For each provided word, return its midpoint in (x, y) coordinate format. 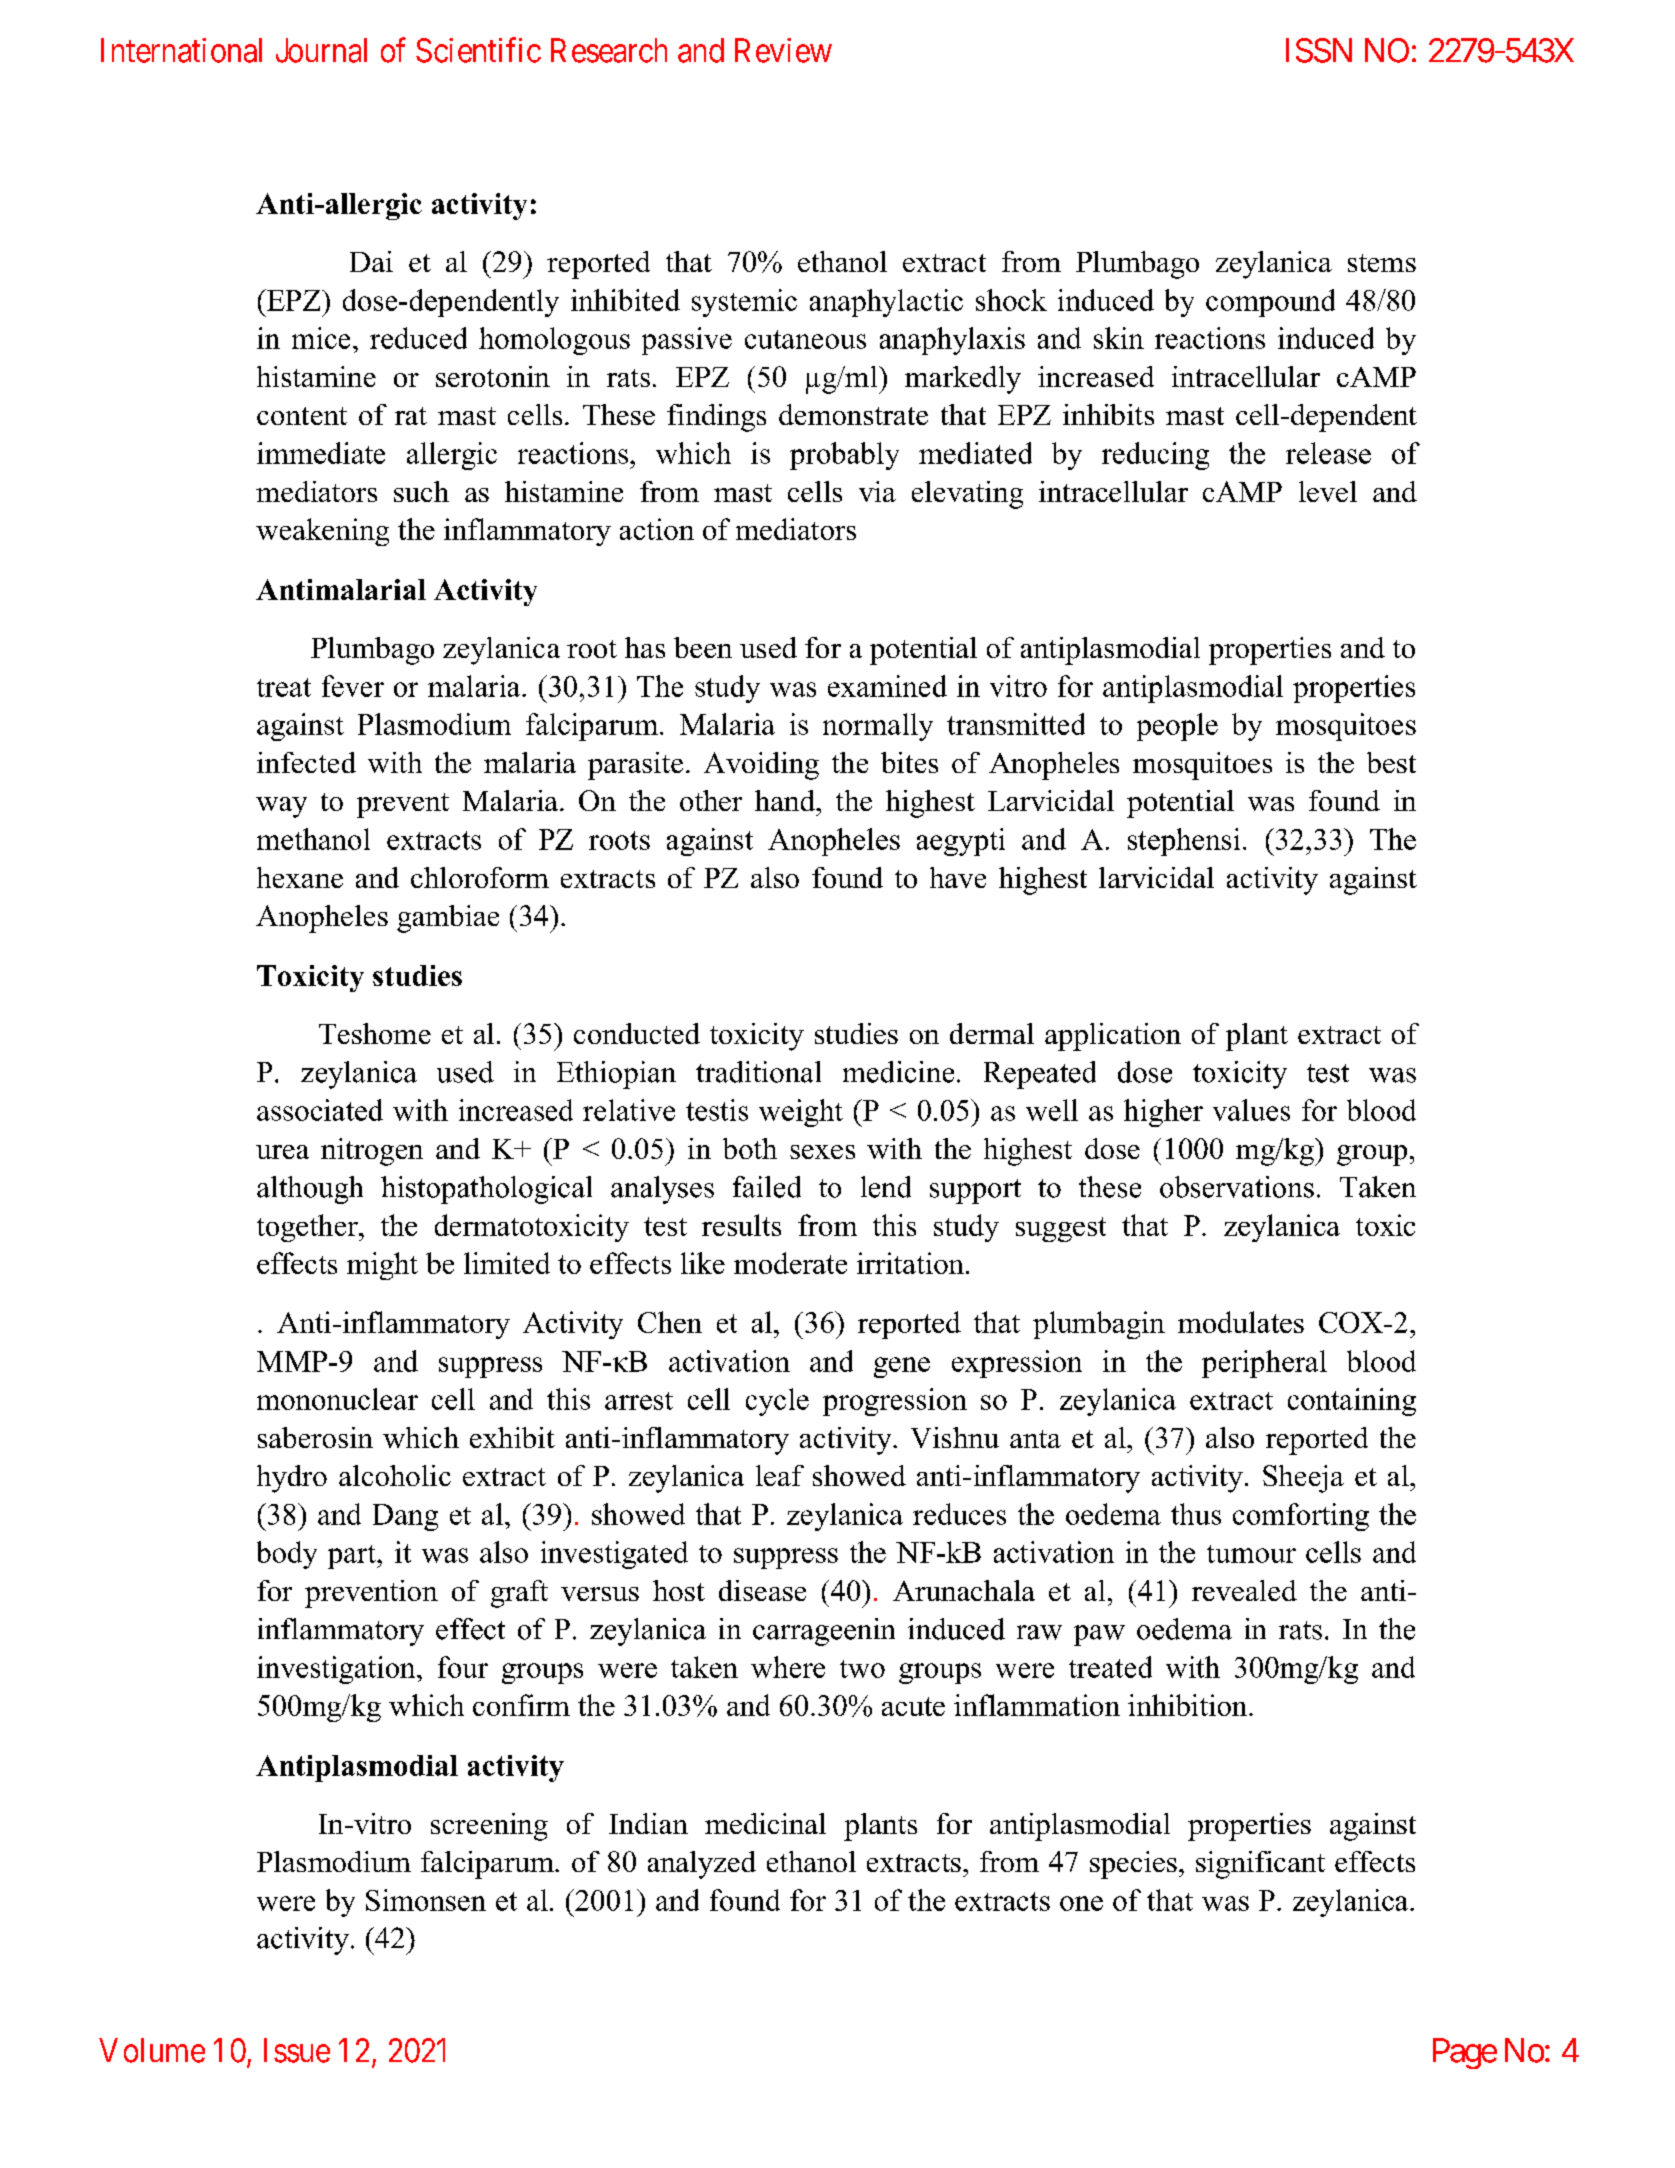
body (287, 1555)
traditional (758, 1072)
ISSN (1319, 50)
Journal (321, 50)
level (1328, 491)
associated (320, 1110)
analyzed (702, 1865)
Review (783, 50)
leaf (780, 1475)
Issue (297, 2050)
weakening (322, 532)
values (1251, 1110)
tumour (1251, 1554)
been (703, 647)
